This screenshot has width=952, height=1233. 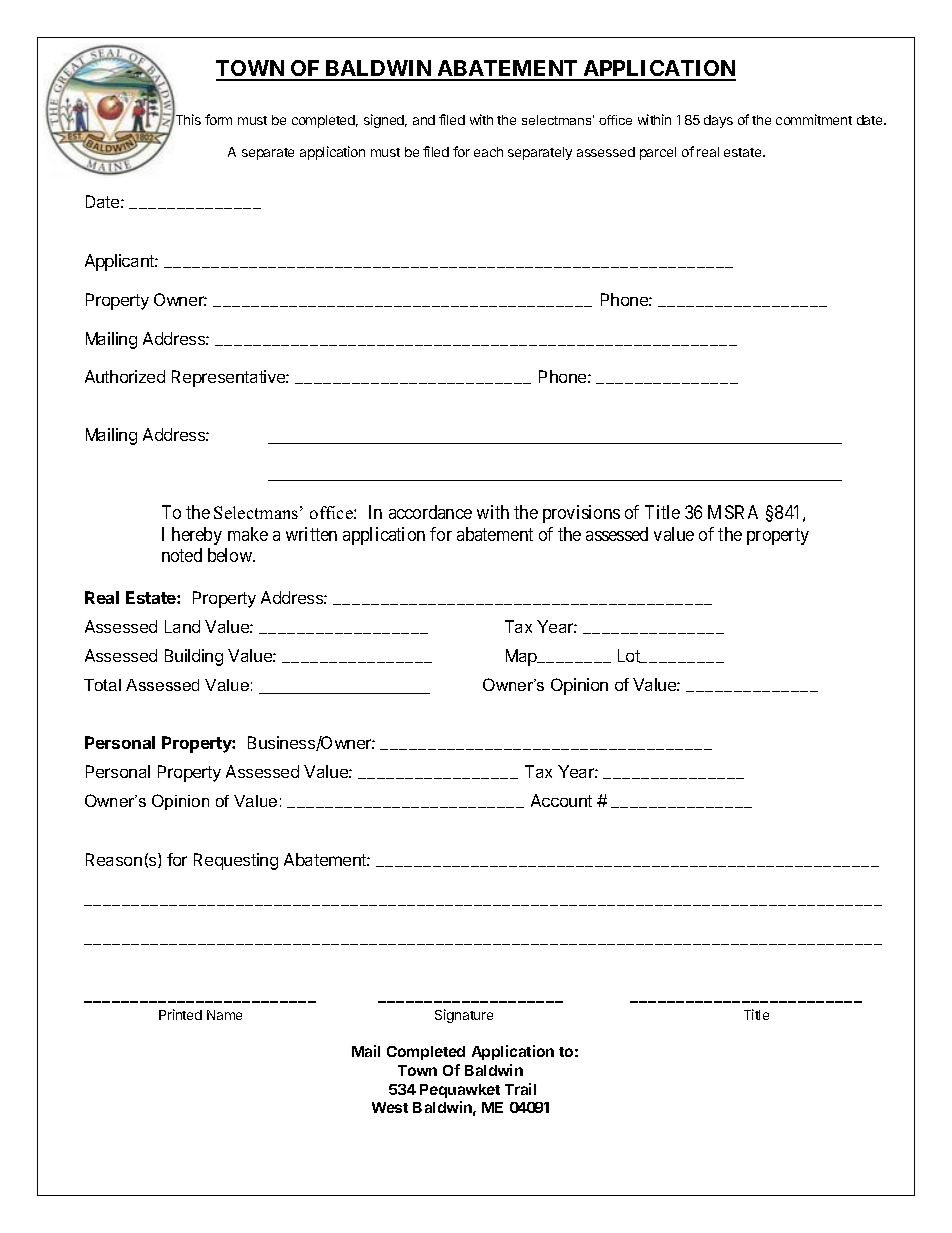 What do you see at coordinates (464, 1016) in the screenshot?
I see `Signature` at bounding box center [464, 1016].
